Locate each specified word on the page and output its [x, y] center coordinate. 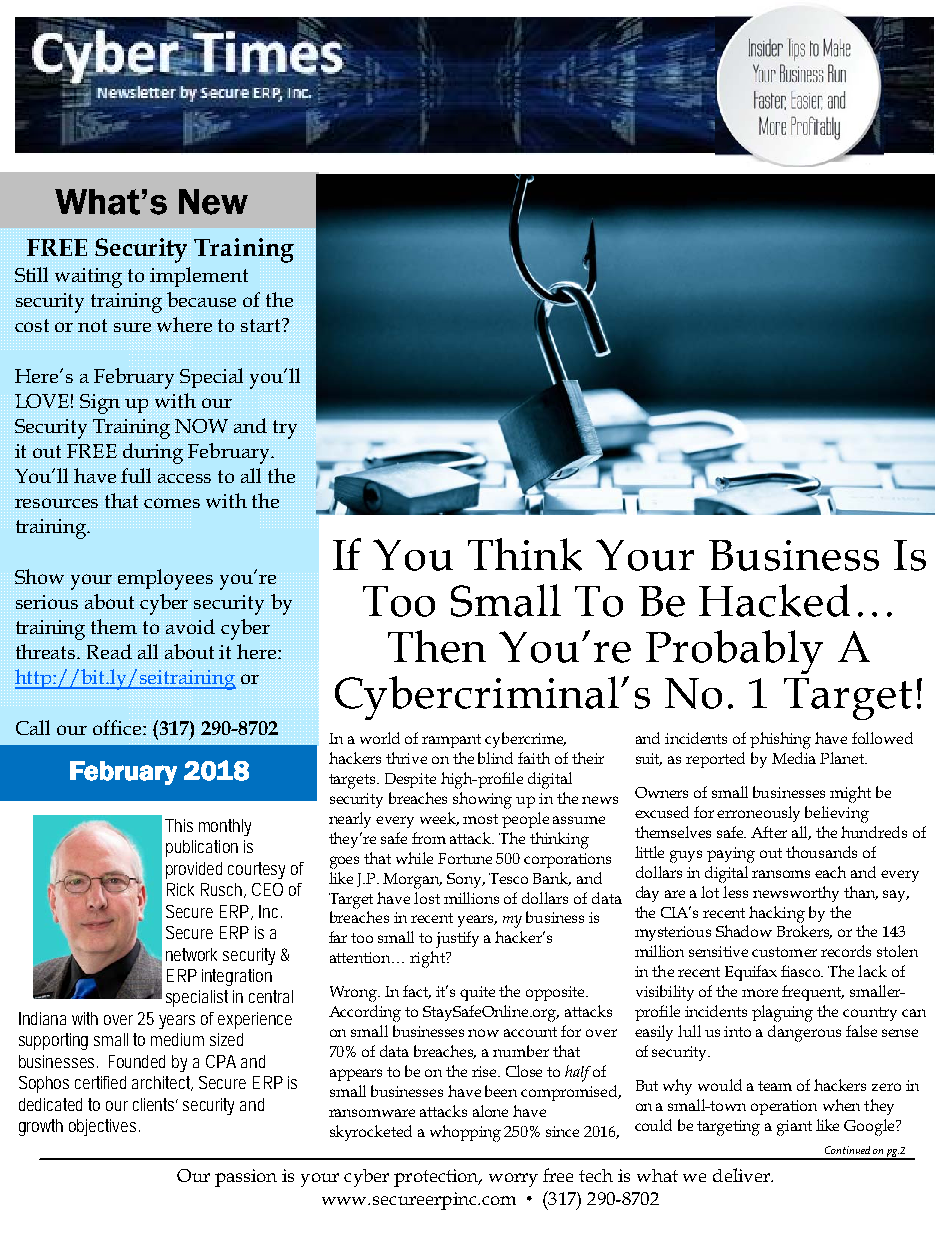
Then [437, 646]
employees [165, 579]
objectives [104, 1127]
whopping [465, 1133]
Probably [734, 652]
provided [194, 870]
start [262, 325]
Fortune [465, 858]
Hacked [774, 600]
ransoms [781, 874]
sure [132, 327]
